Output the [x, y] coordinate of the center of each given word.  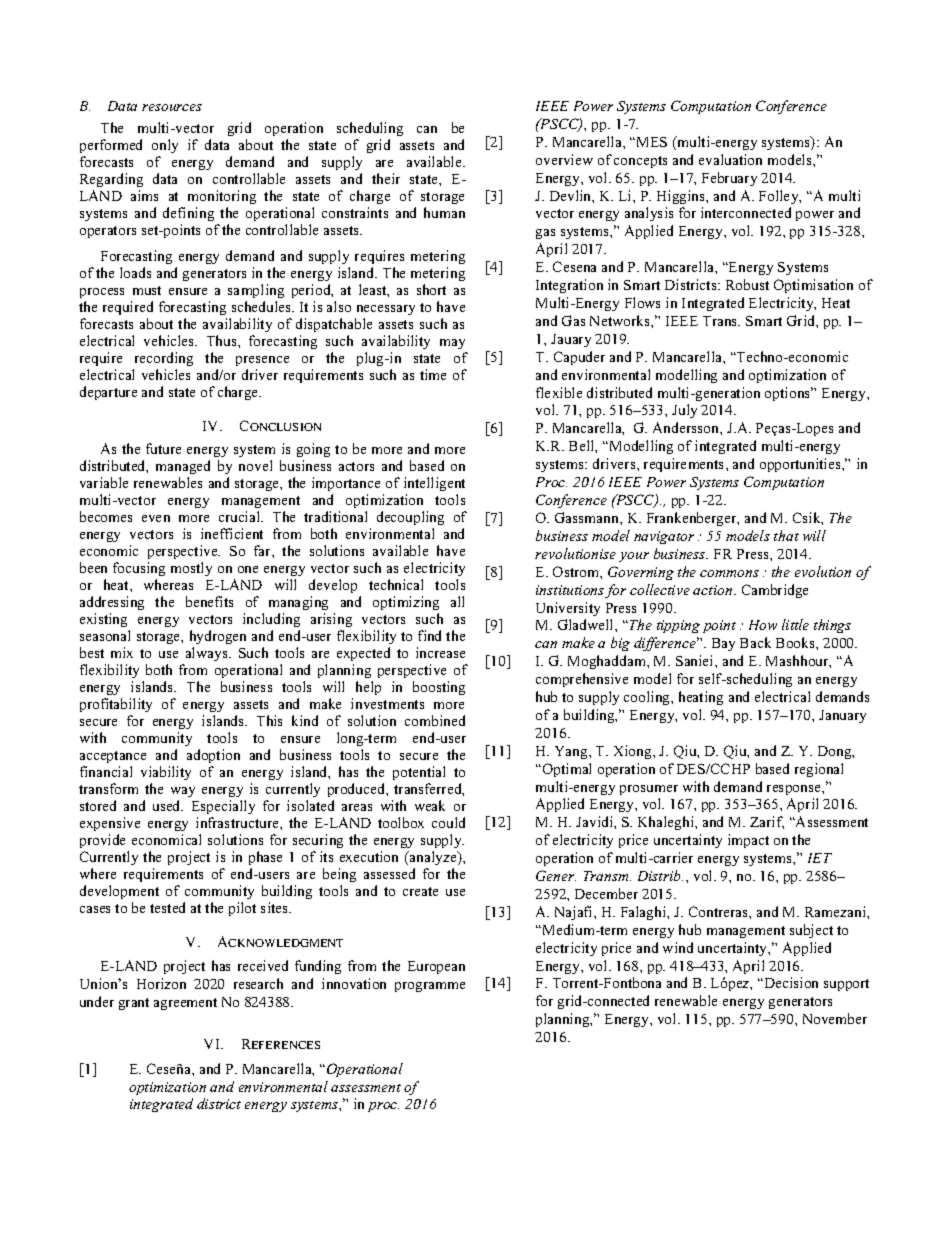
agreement [185, 1004]
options [789, 394]
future [163, 448]
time [433, 374]
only [165, 146]
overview [564, 159]
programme [430, 987]
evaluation [730, 159]
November [835, 1018]
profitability [116, 707]
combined [435, 720]
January [842, 716]
